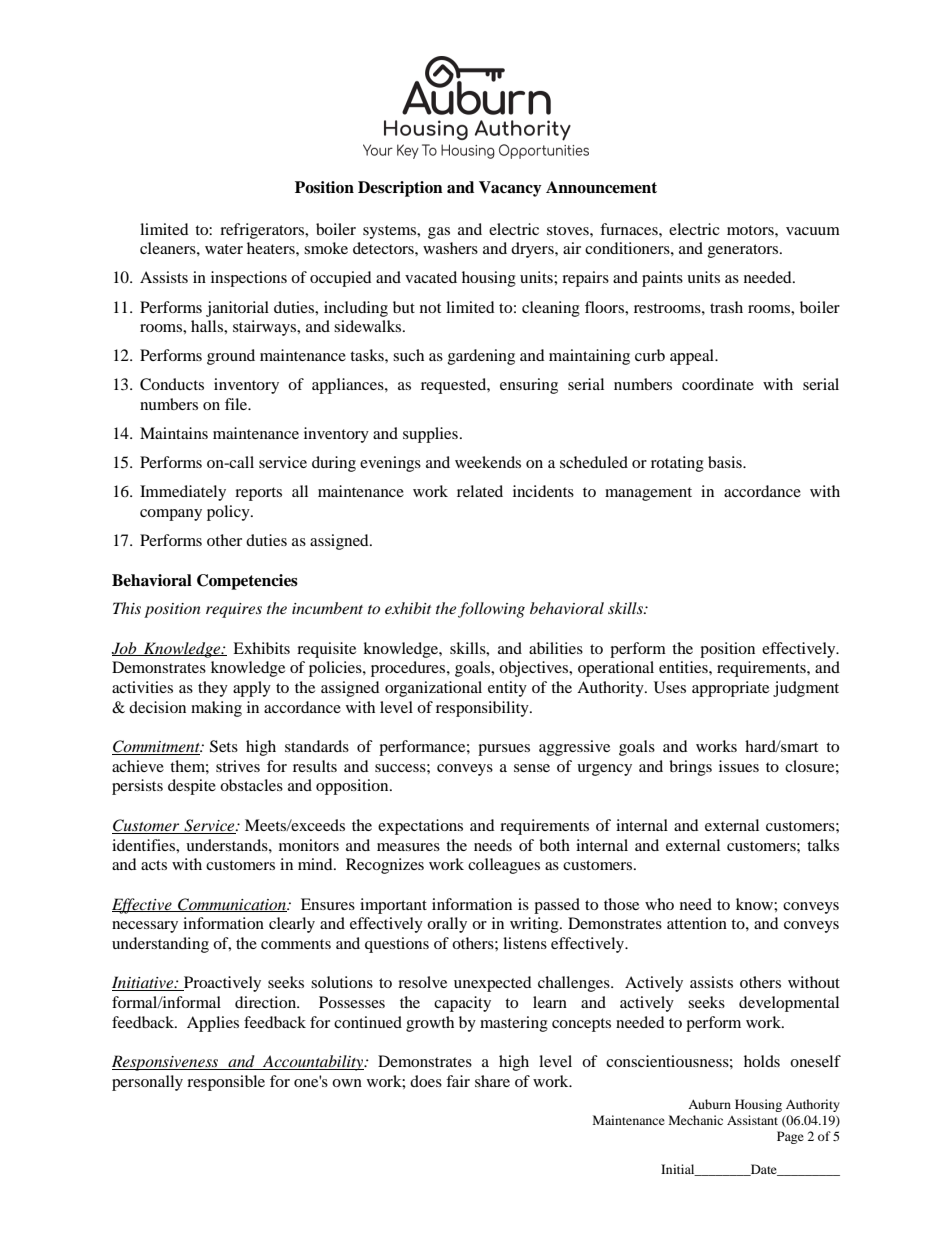 Image resolution: width=952 pixels, height=1233 pixels. What do you see at coordinates (439, 233) in the image?
I see `gas` at bounding box center [439, 233].
